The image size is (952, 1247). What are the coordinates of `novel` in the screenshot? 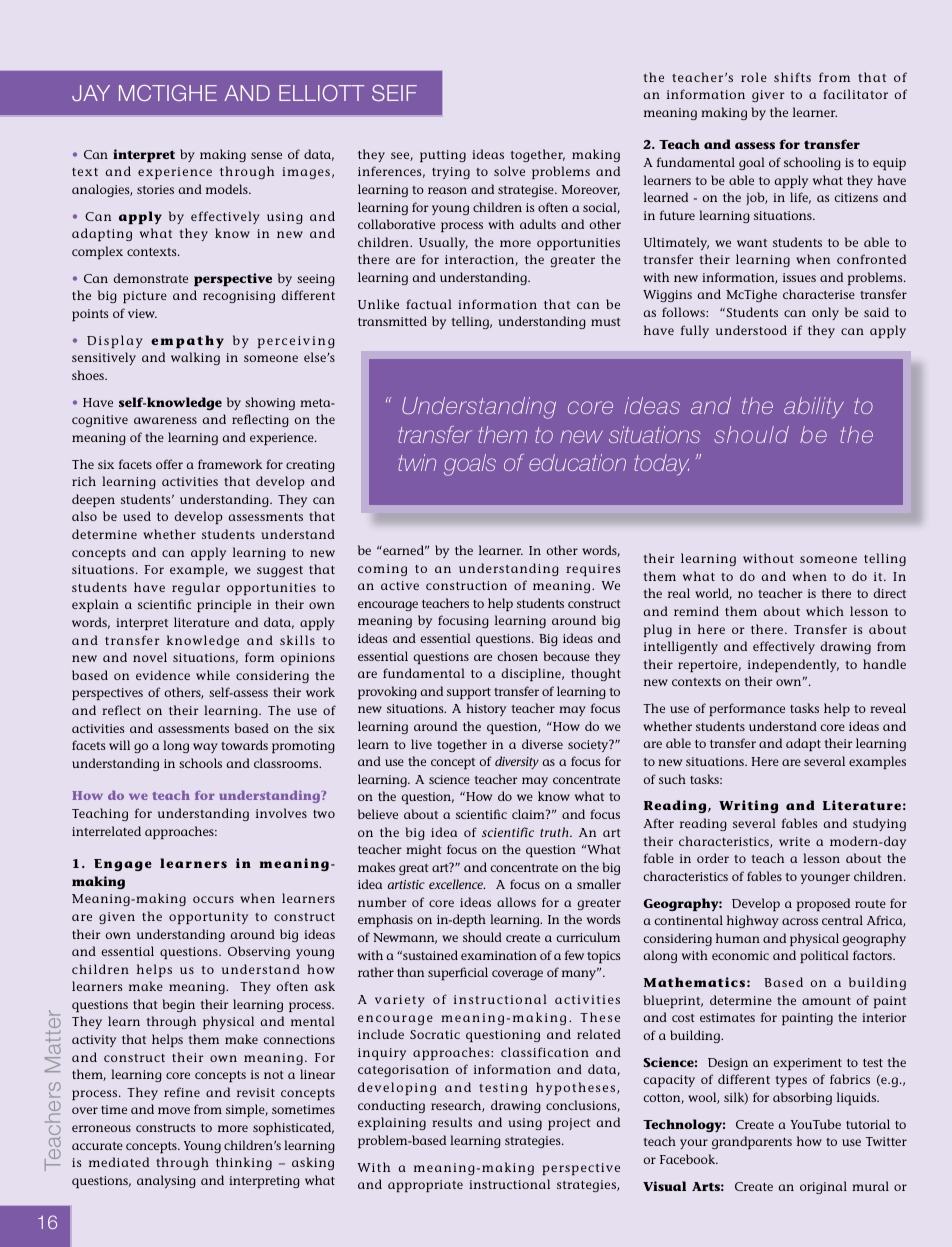 It's located at (150, 657).
